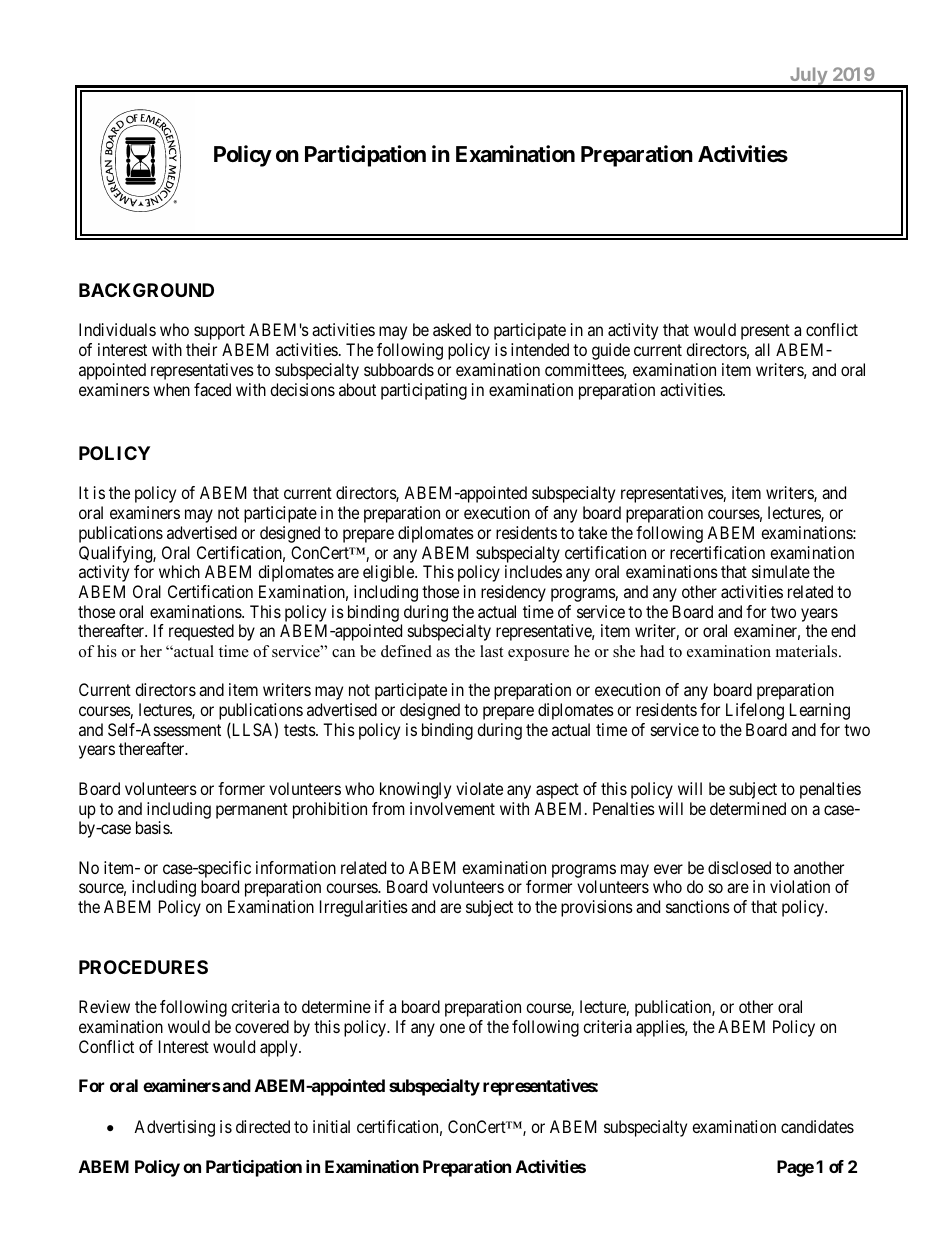  I want to click on July, so click(809, 77).
